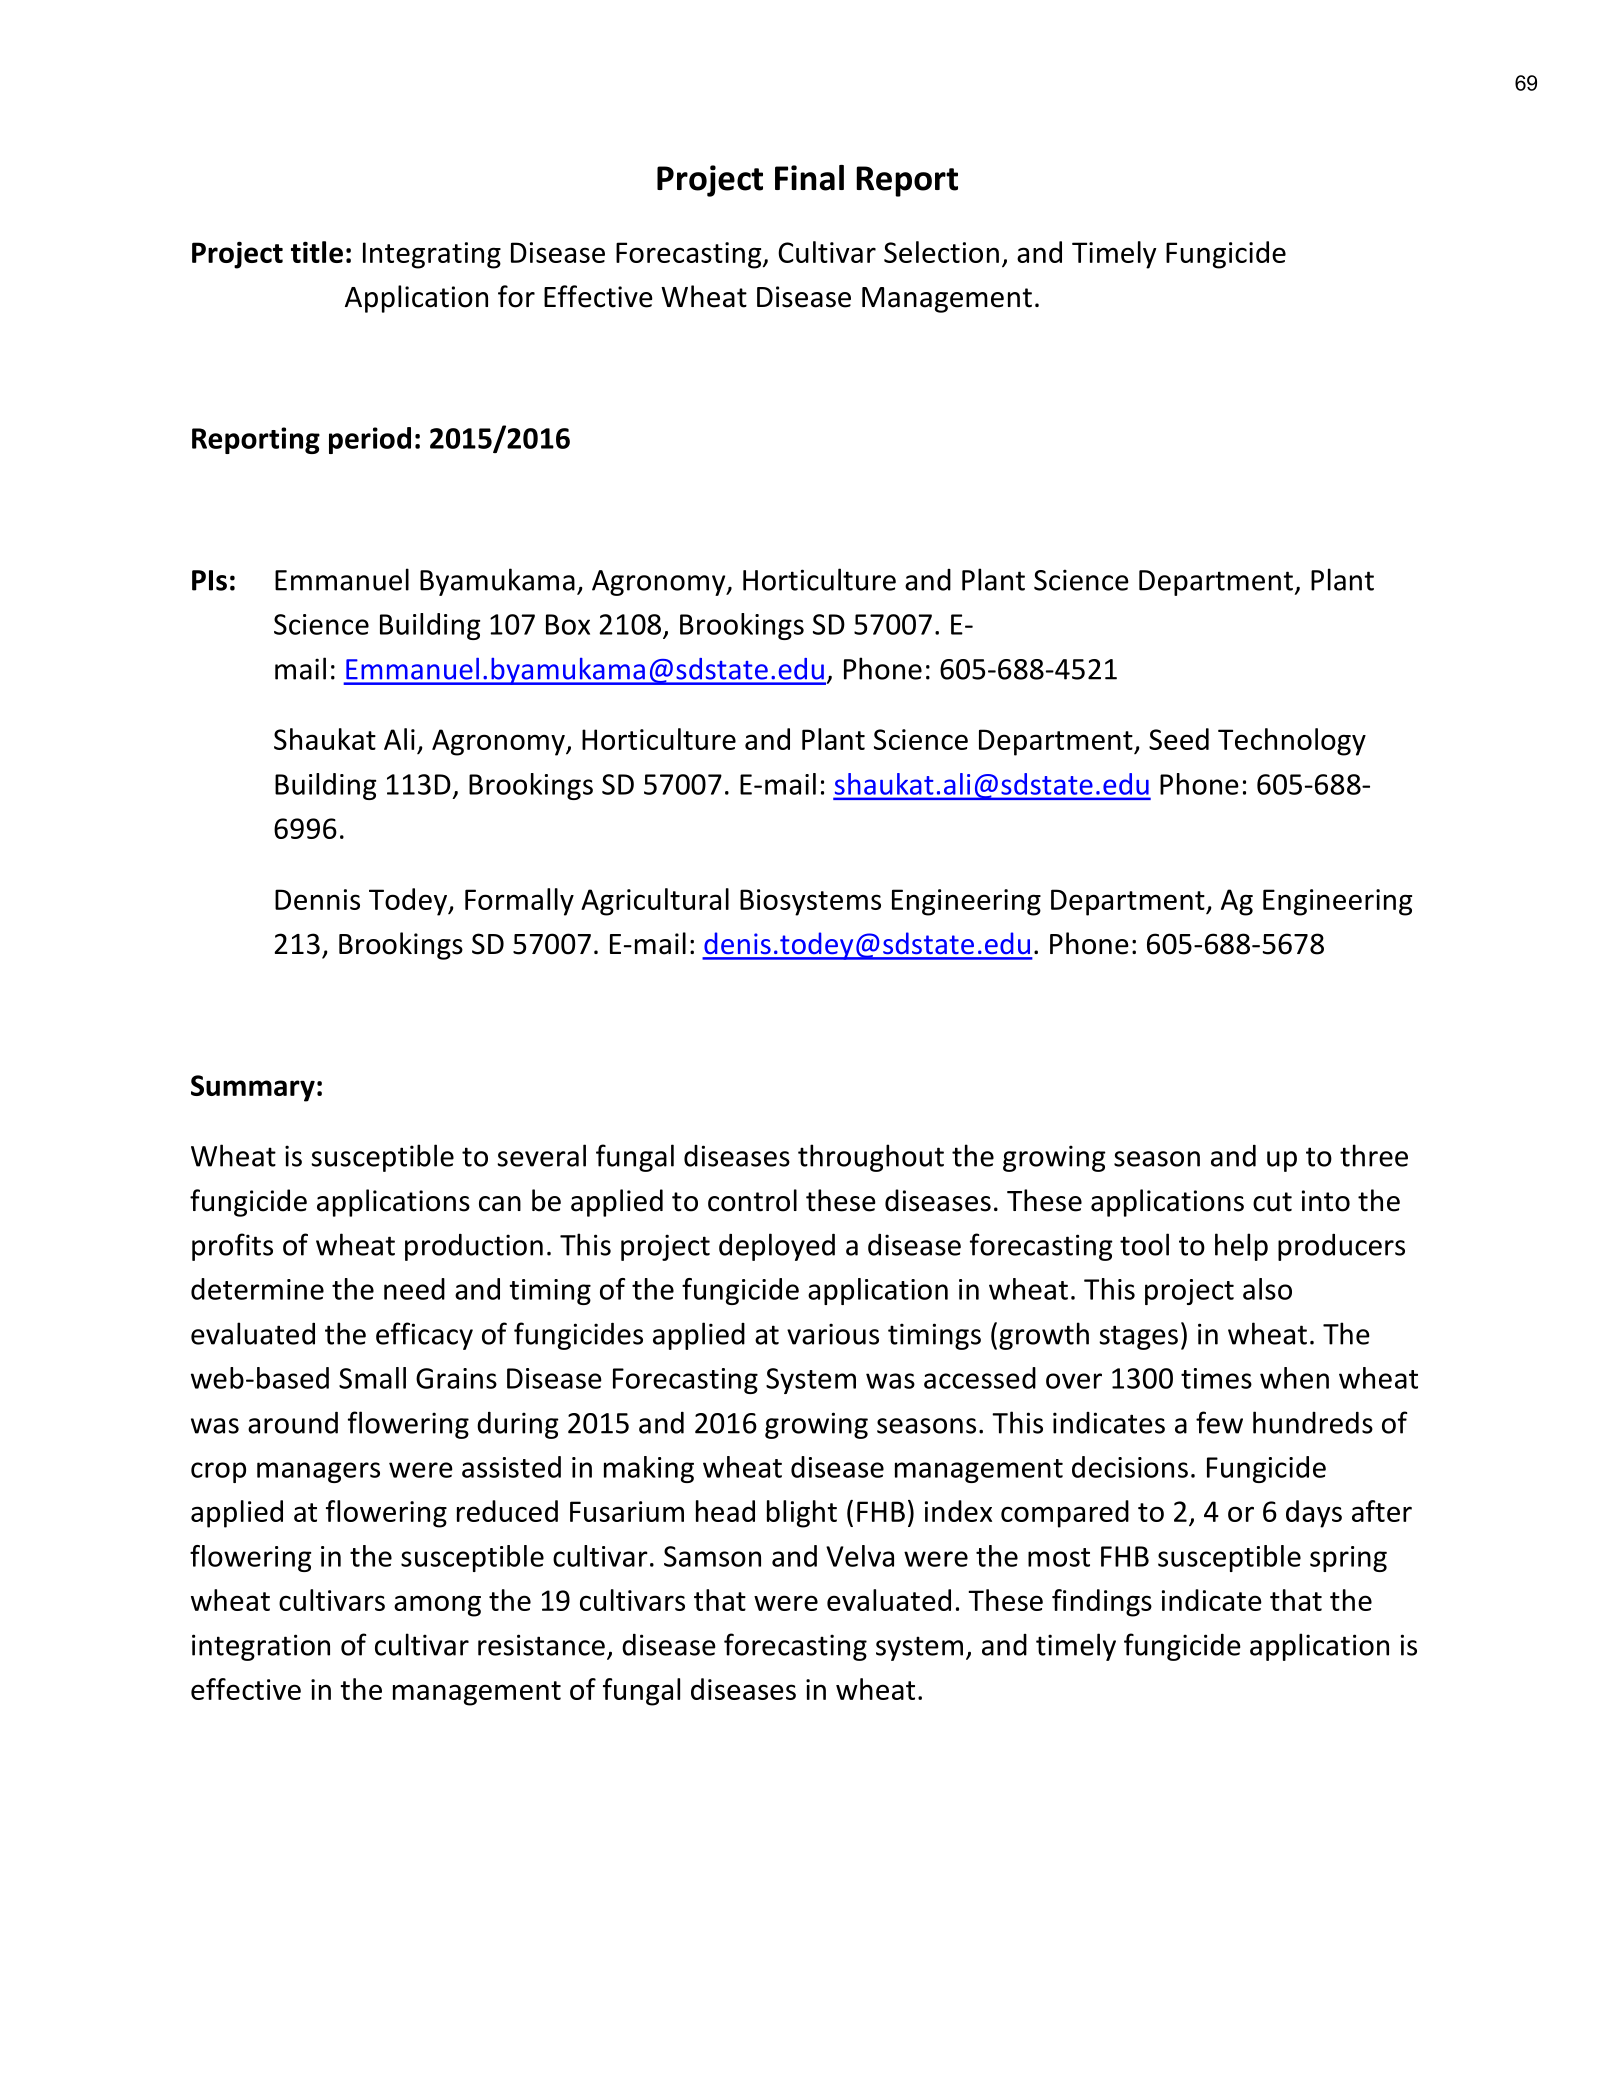  I want to click on title, so click(317, 252).
